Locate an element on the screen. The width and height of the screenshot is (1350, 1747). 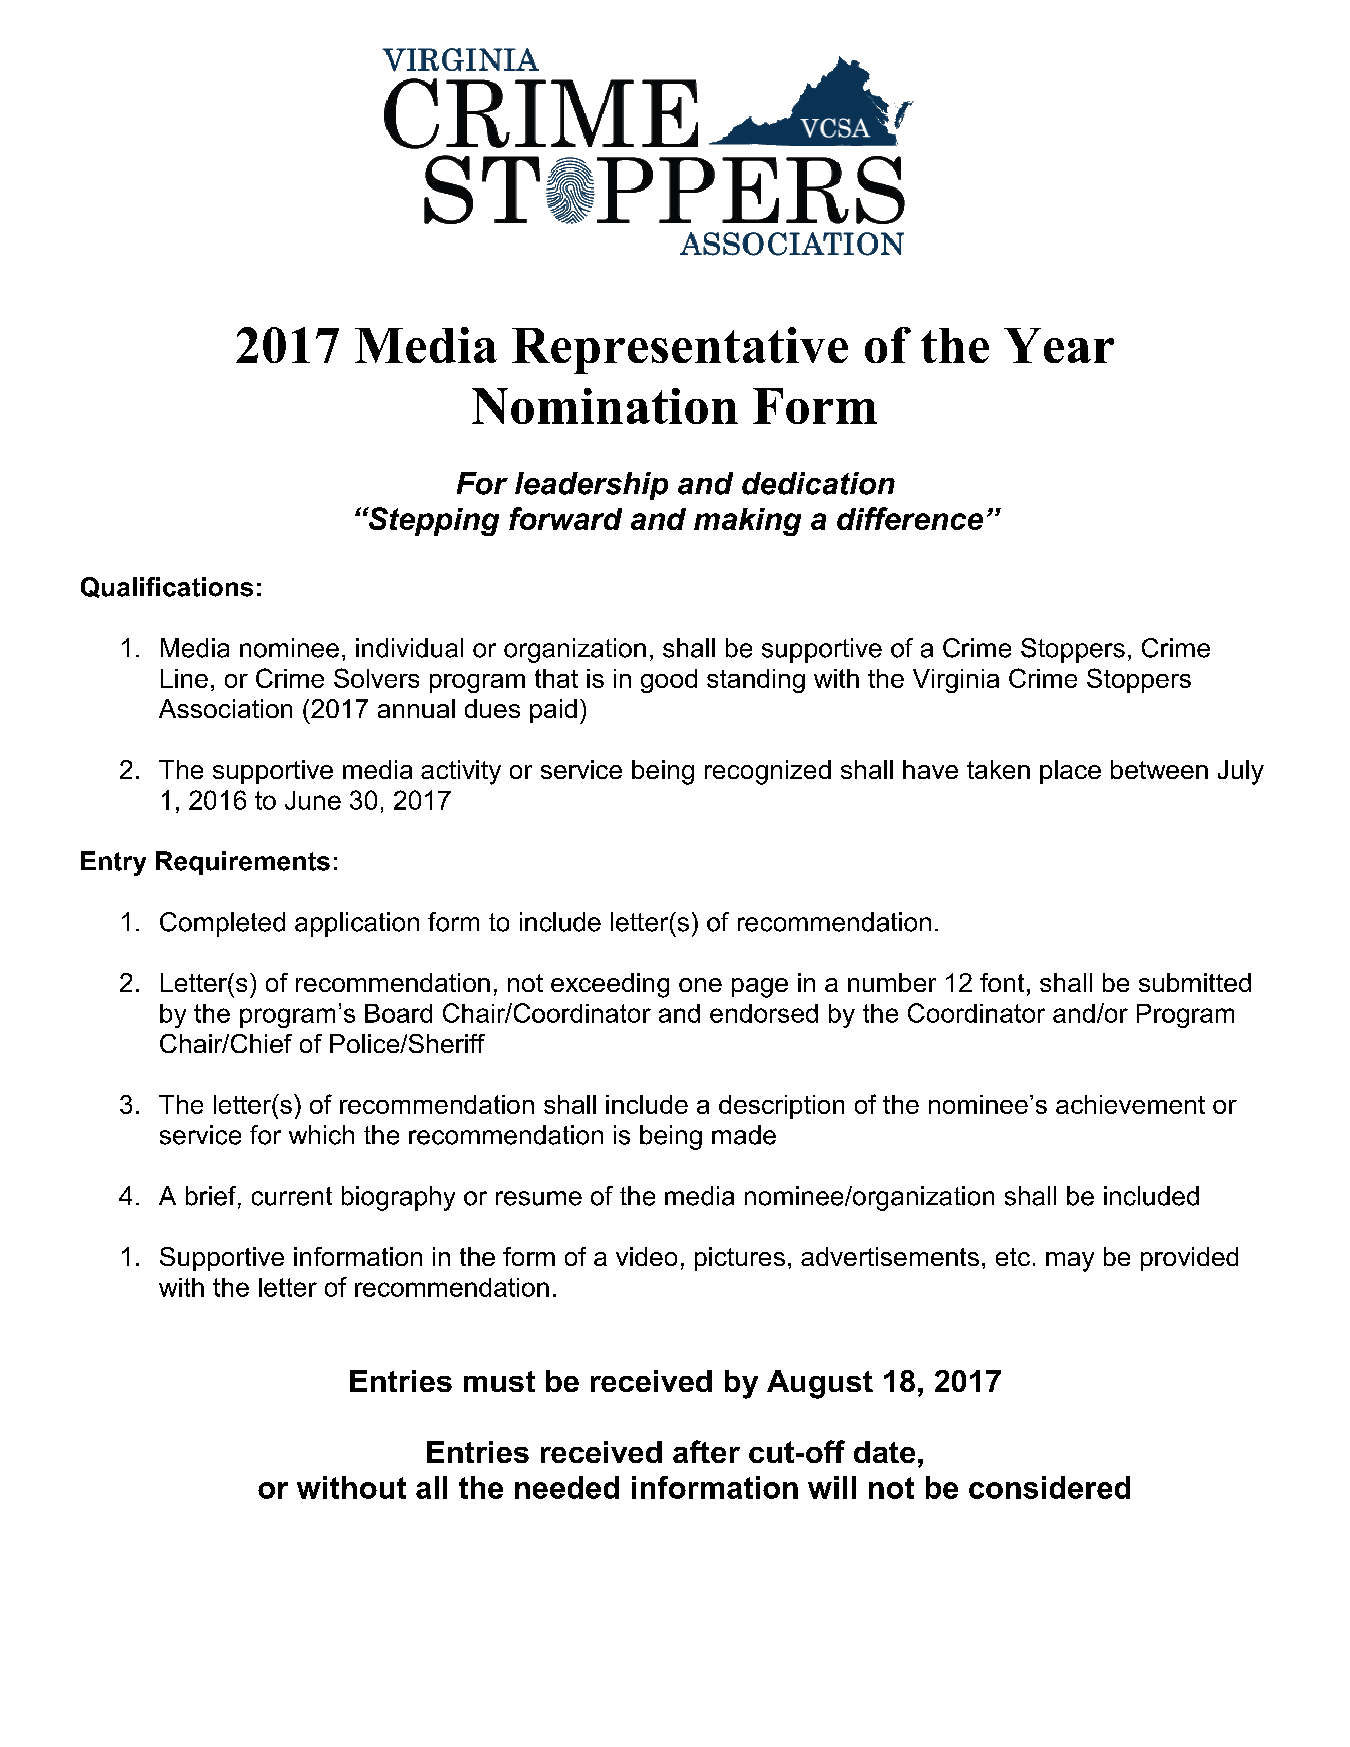
one is located at coordinates (700, 985).
